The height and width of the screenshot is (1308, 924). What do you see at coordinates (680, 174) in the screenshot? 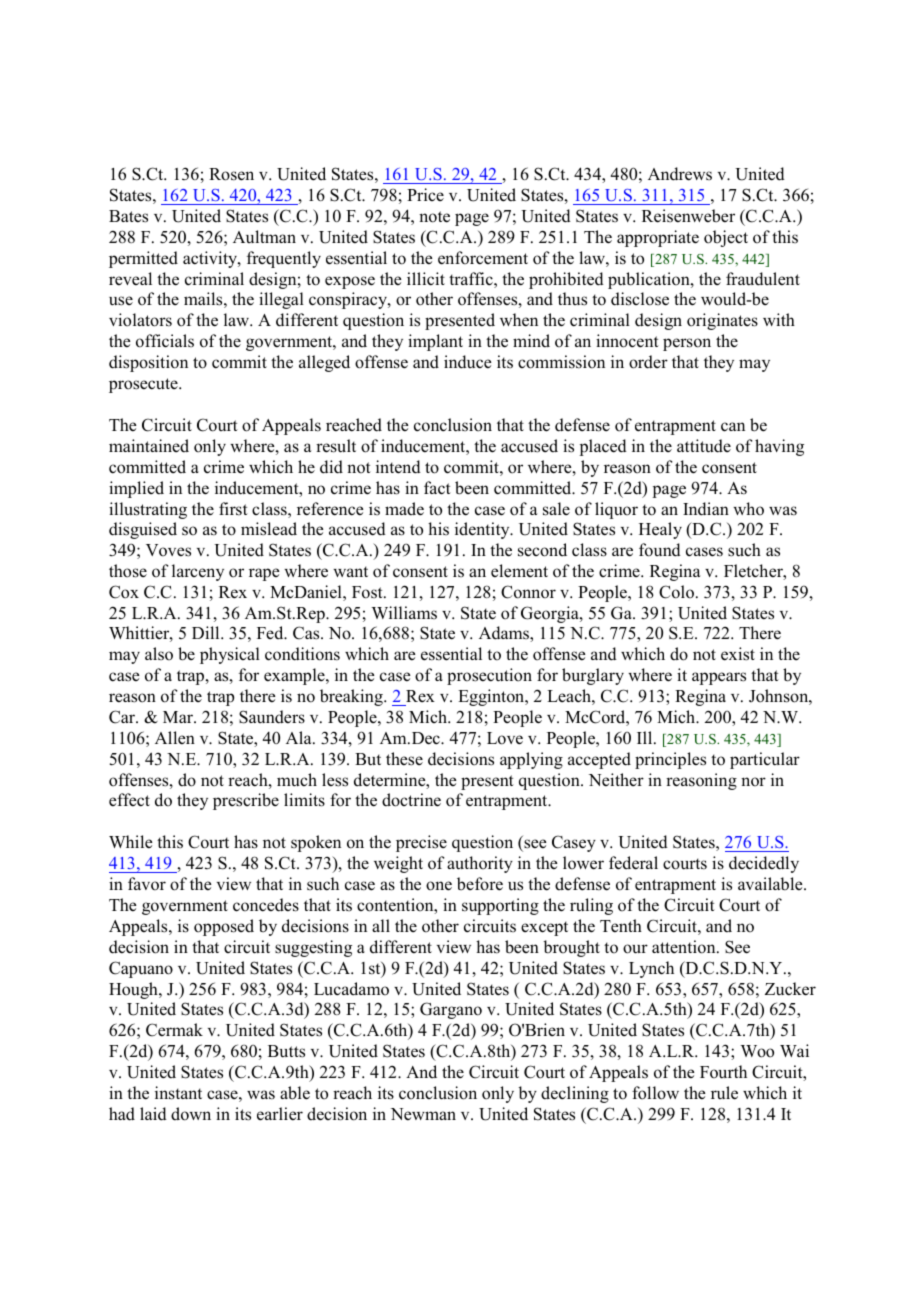
I see `Andrews` at bounding box center [680, 174].
